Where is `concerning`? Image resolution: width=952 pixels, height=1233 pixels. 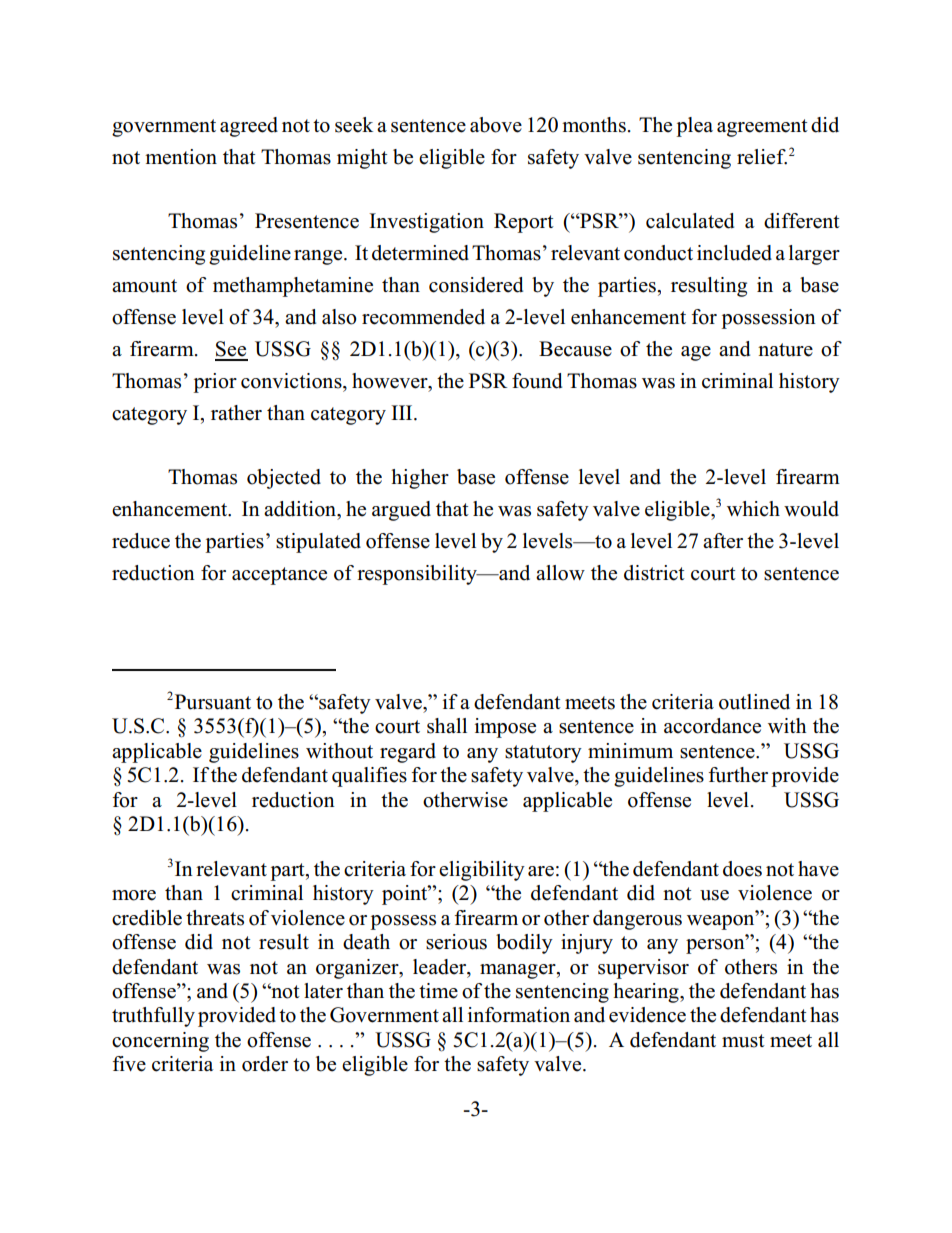
concerning is located at coordinates (160, 1042).
